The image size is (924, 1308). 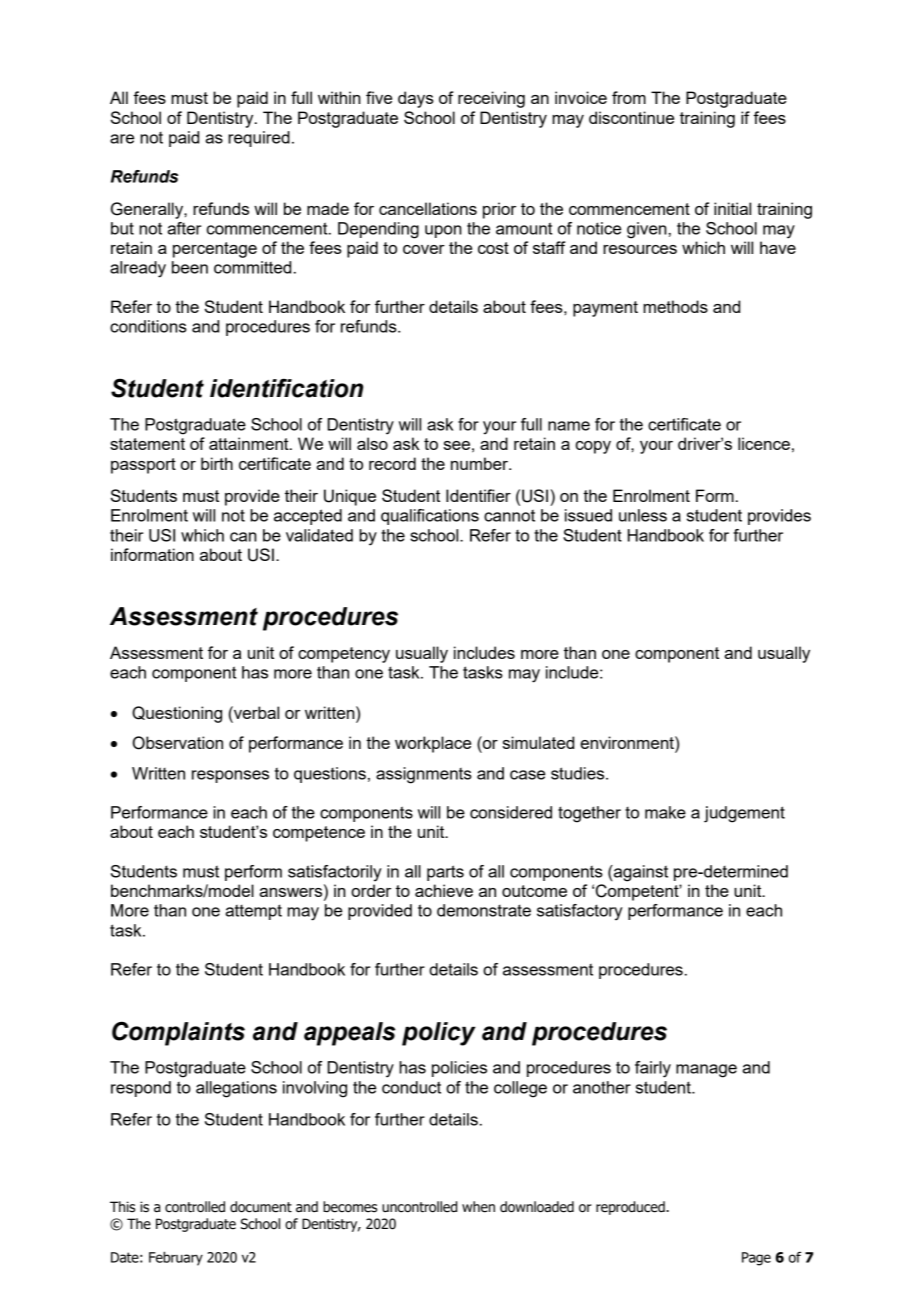 What do you see at coordinates (259, 139) in the screenshot?
I see `required` at bounding box center [259, 139].
